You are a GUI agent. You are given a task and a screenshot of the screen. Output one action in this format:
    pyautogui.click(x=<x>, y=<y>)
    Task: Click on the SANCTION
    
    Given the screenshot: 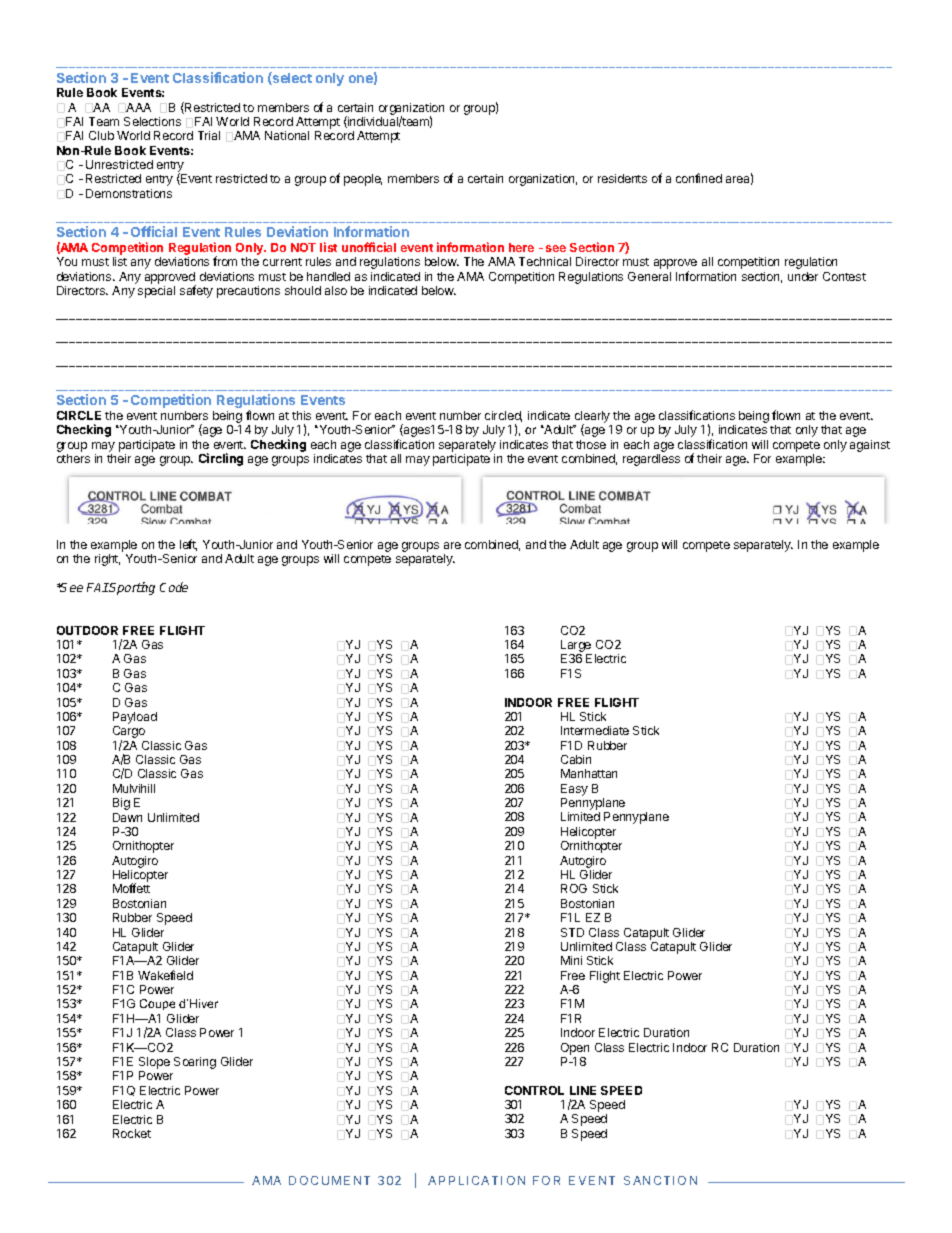 What is the action you would take?
    pyautogui.click(x=660, y=1180)
